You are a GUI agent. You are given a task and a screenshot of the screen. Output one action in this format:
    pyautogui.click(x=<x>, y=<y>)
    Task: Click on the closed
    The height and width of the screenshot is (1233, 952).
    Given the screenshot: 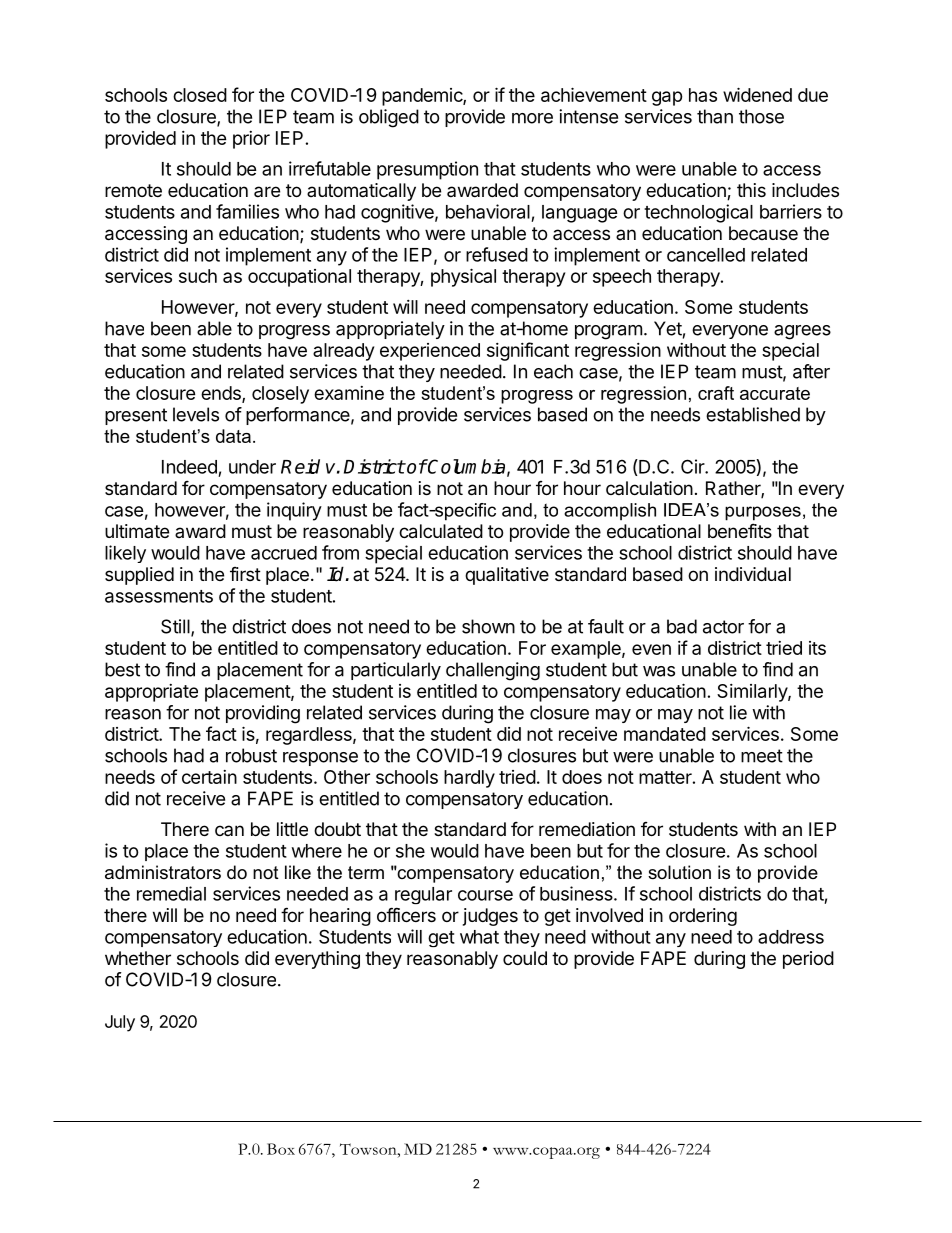 What is the action you would take?
    pyautogui.click(x=200, y=95)
